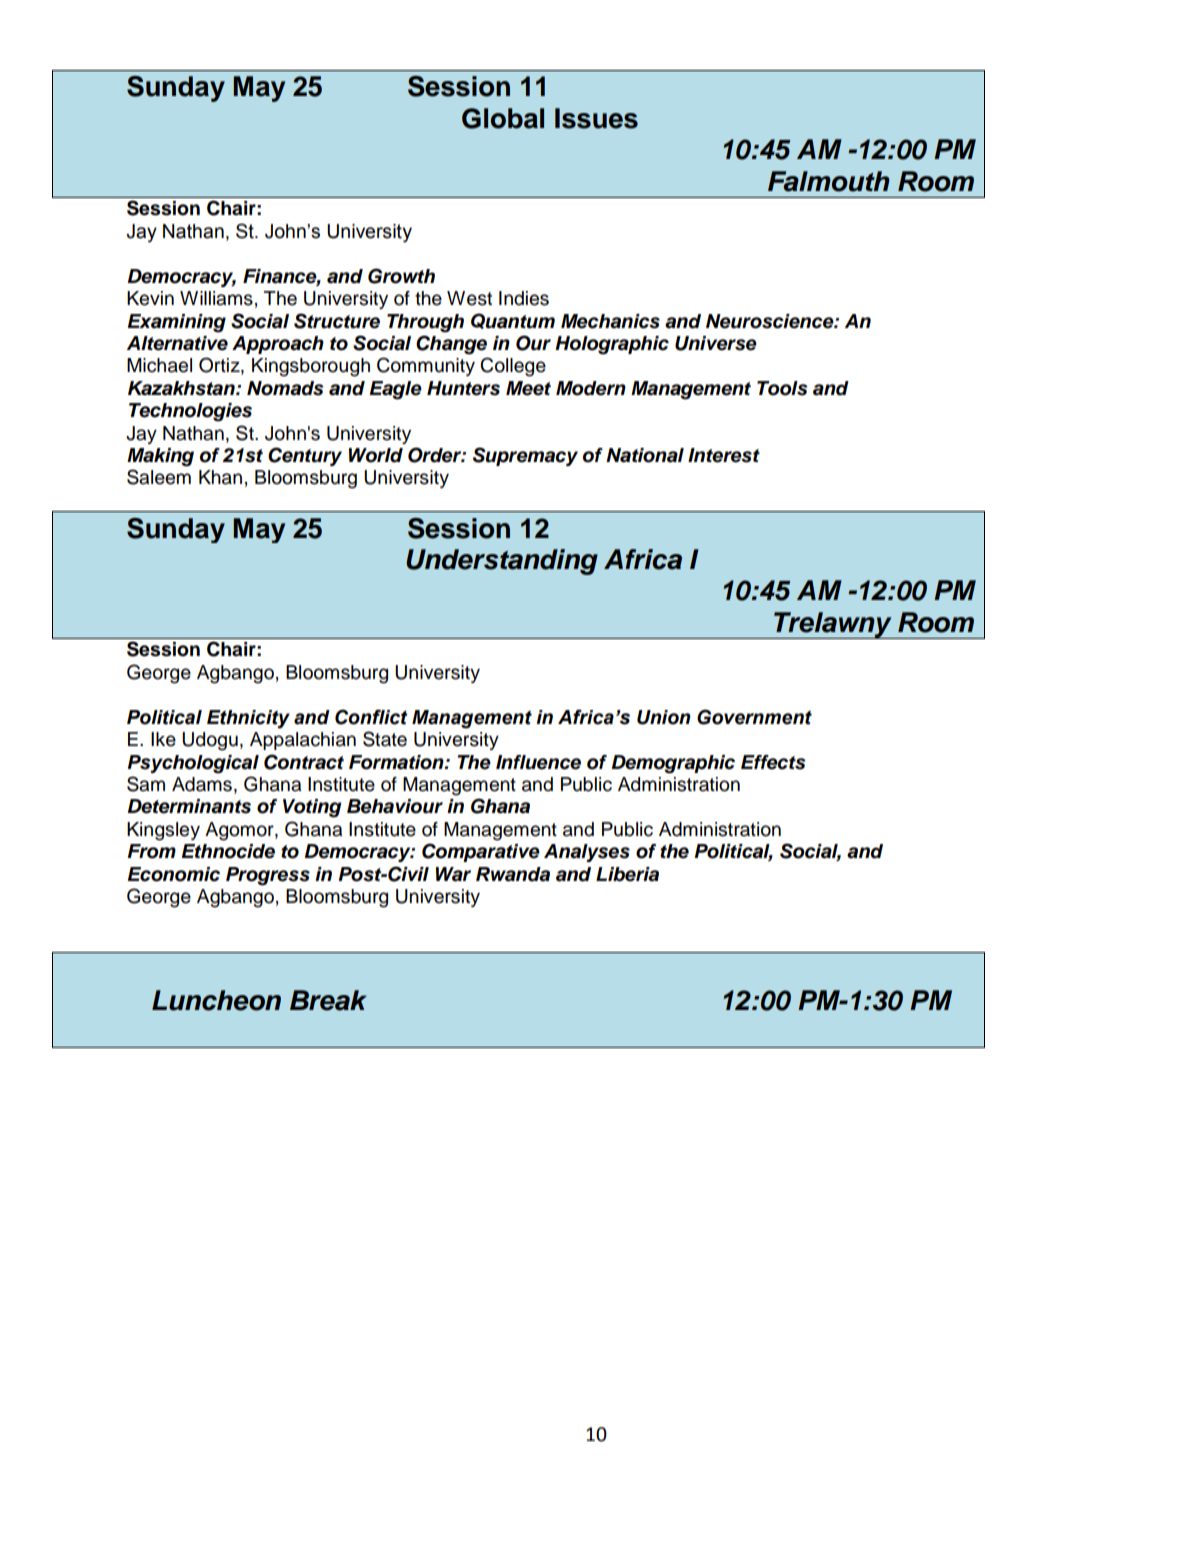 The image size is (1192, 1543). What do you see at coordinates (503, 118) in the screenshot?
I see `Global` at bounding box center [503, 118].
